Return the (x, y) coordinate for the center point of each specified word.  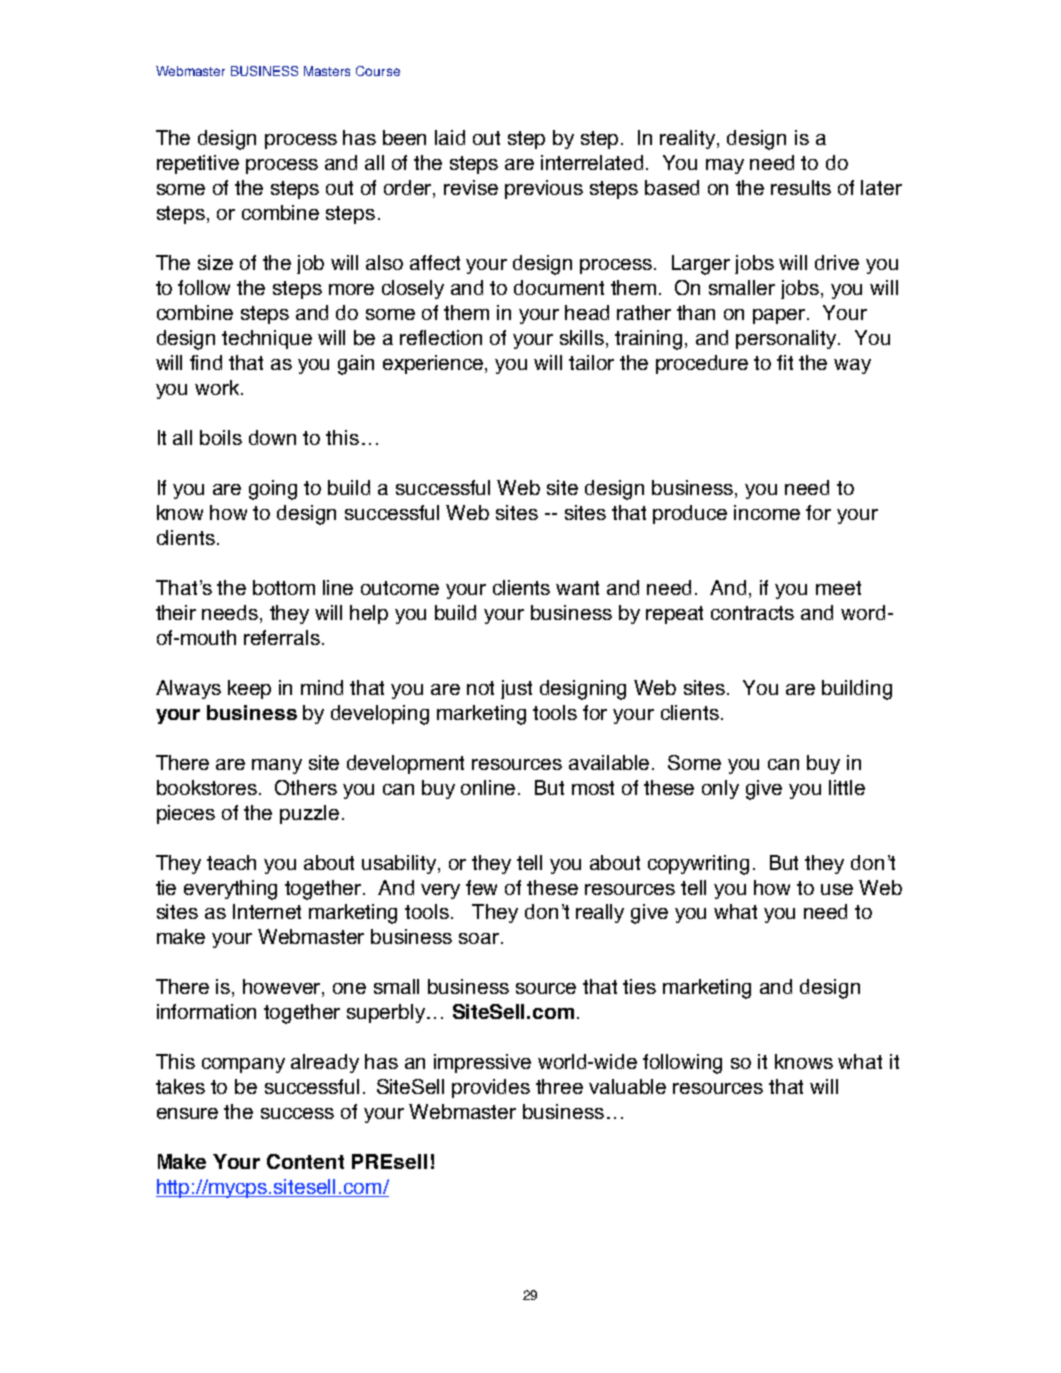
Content (305, 1161)
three (559, 1086)
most (593, 788)
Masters (327, 71)
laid (450, 137)
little (847, 787)
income (767, 512)
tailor (591, 362)
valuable (627, 1086)
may (725, 166)
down (272, 437)
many (277, 766)
